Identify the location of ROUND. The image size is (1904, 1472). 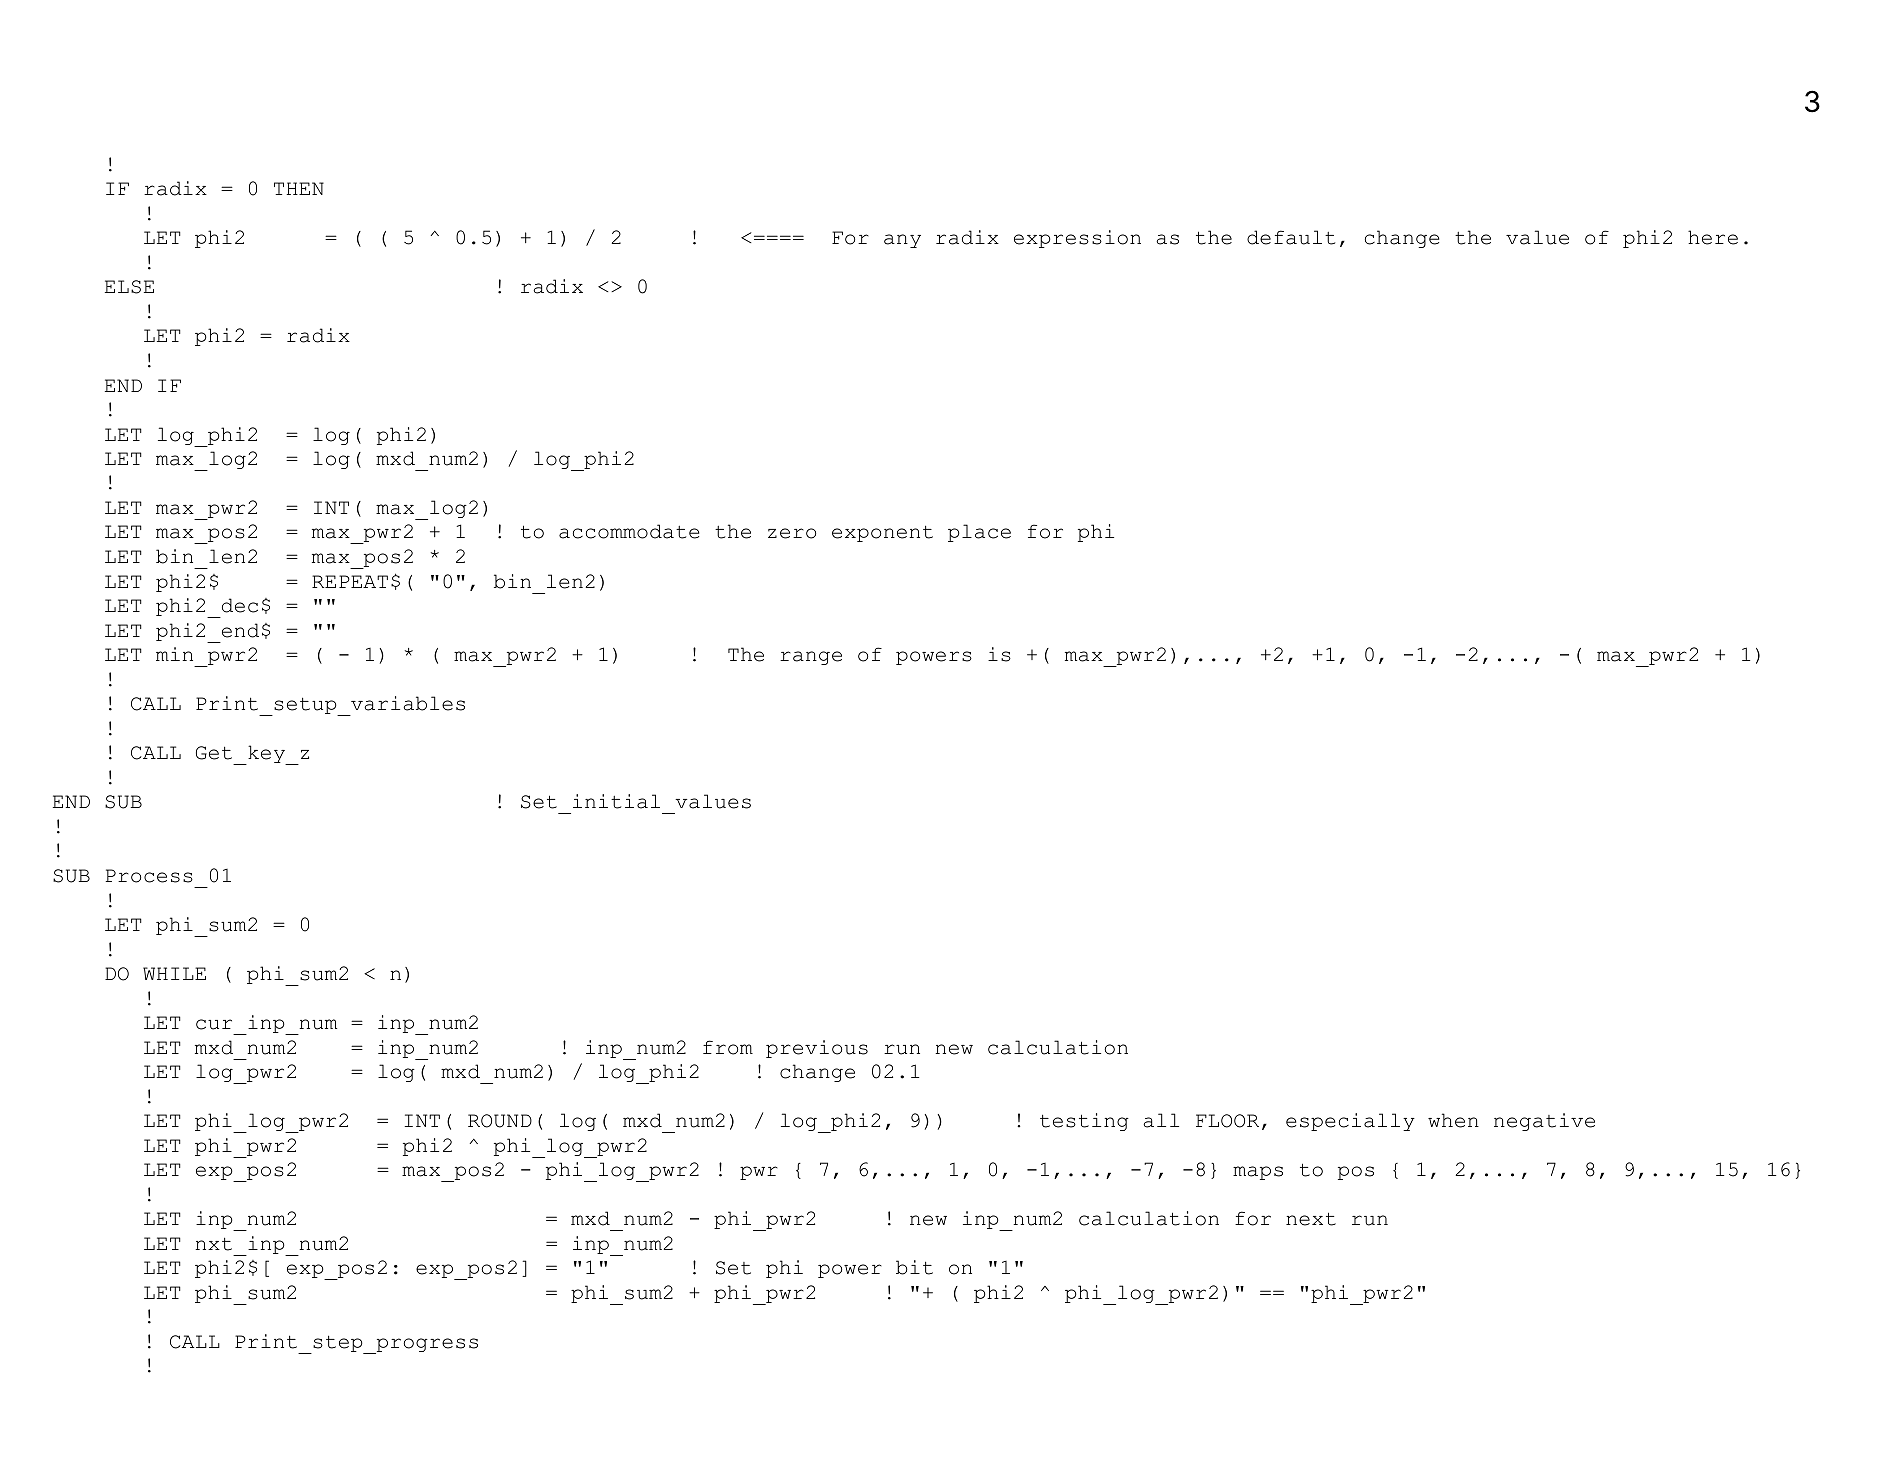
(500, 1121).
